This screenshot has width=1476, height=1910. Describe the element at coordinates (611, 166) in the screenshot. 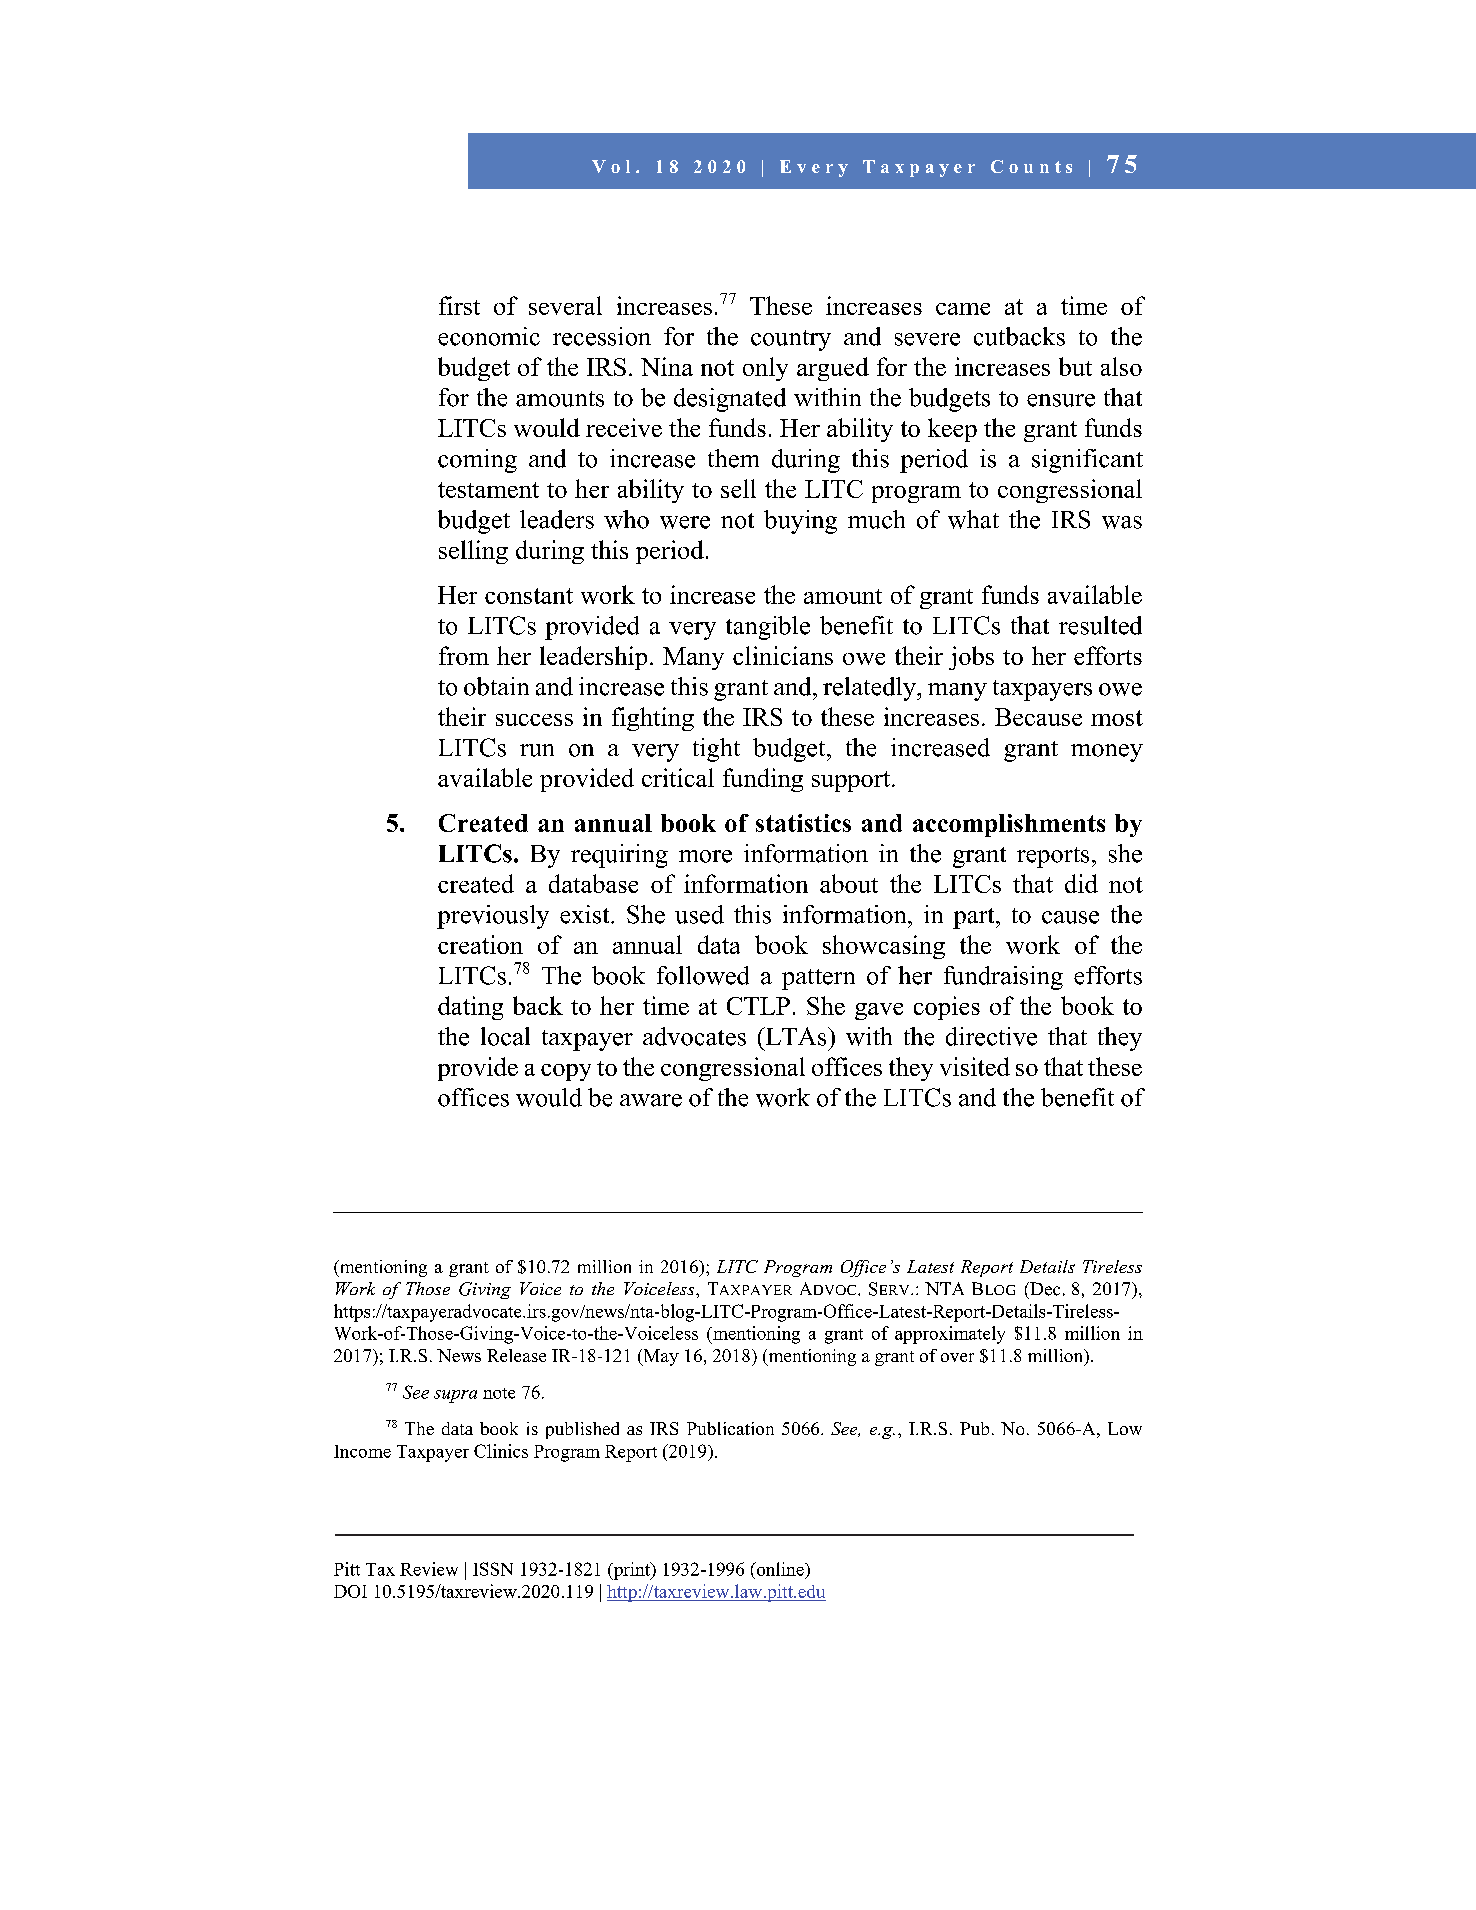

I see `Vol` at that location.
